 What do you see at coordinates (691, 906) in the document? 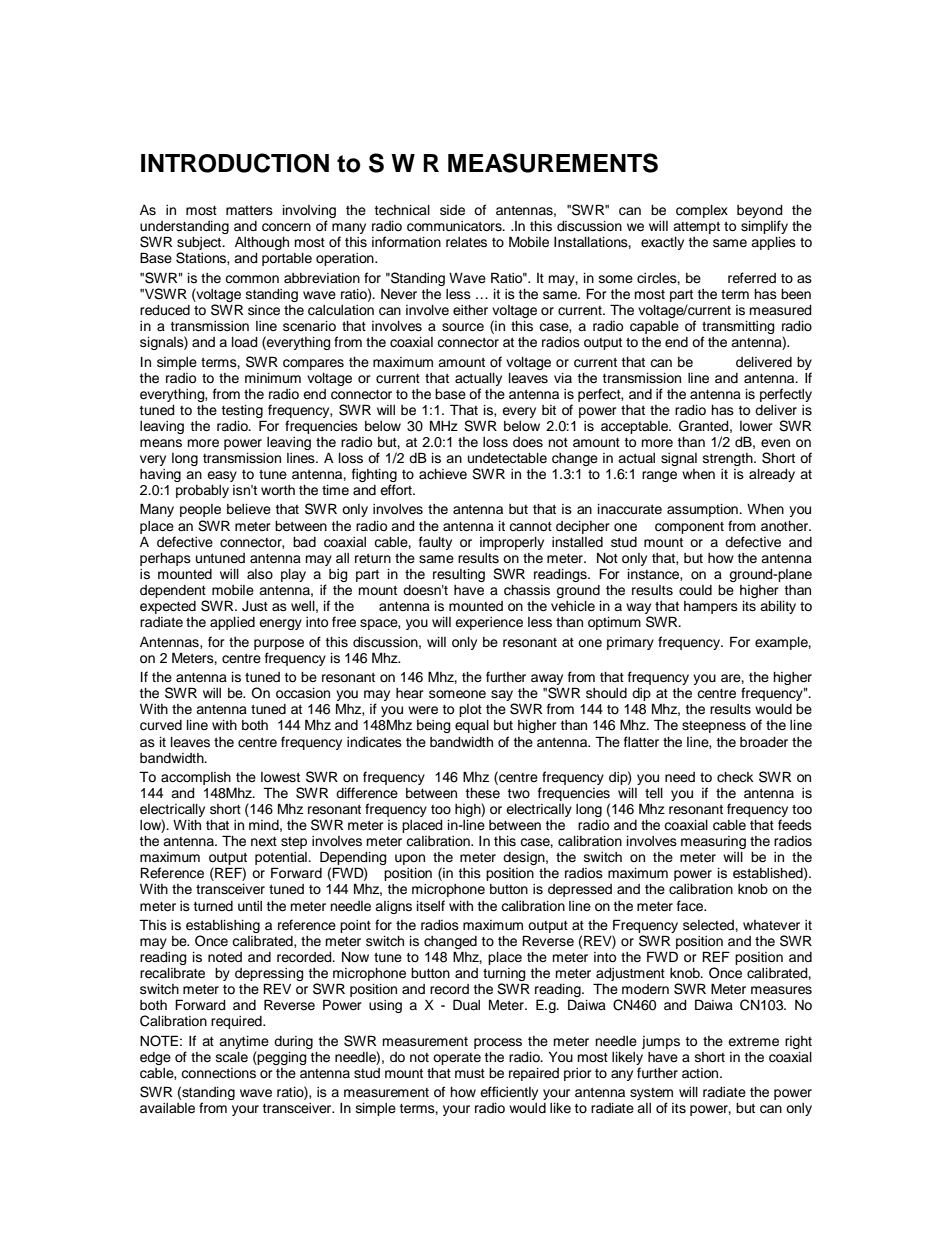
I see `face` at bounding box center [691, 906].
